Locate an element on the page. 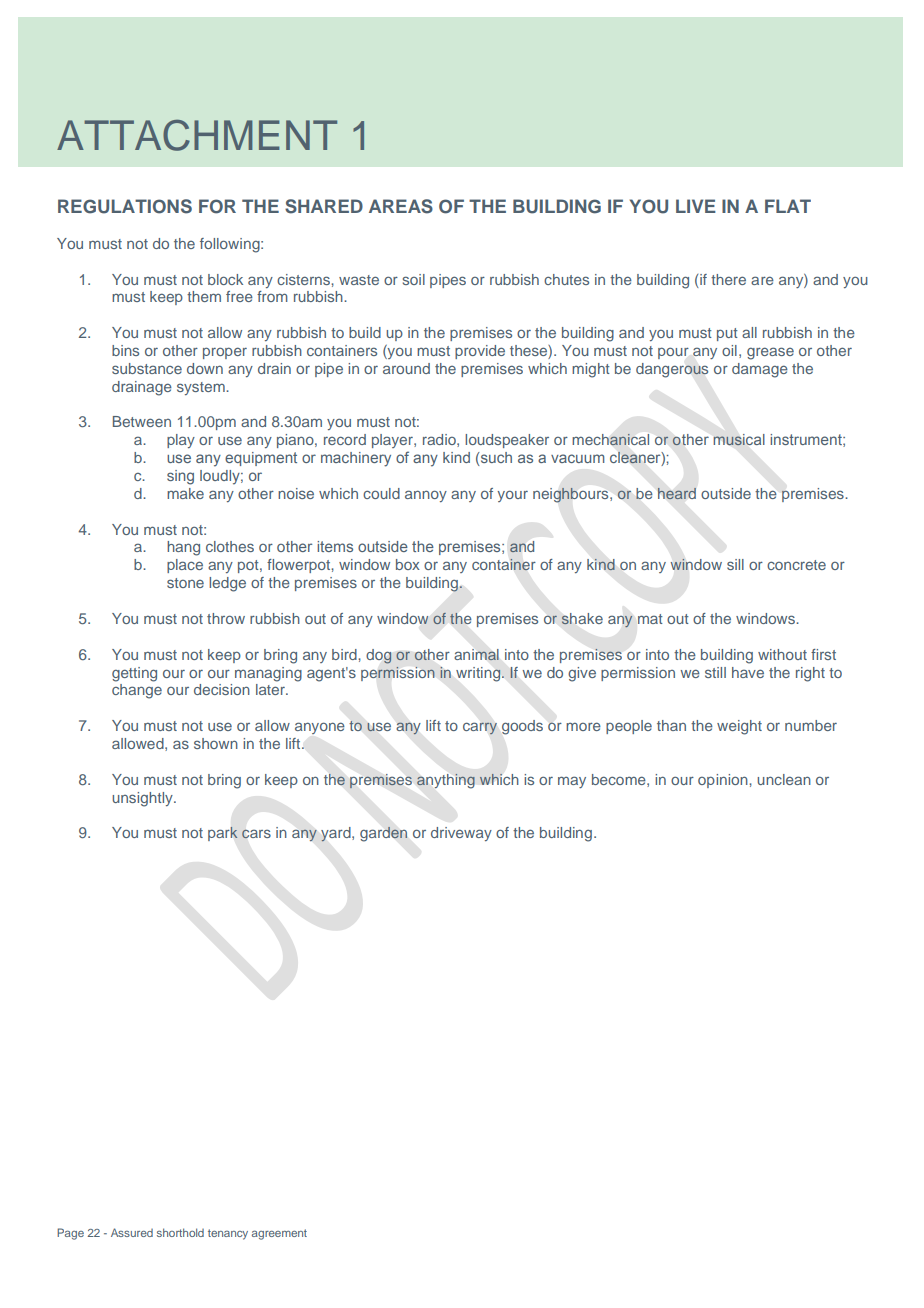 The width and height of the image is (924, 1308). getting is located at coordinates (134, 674).
